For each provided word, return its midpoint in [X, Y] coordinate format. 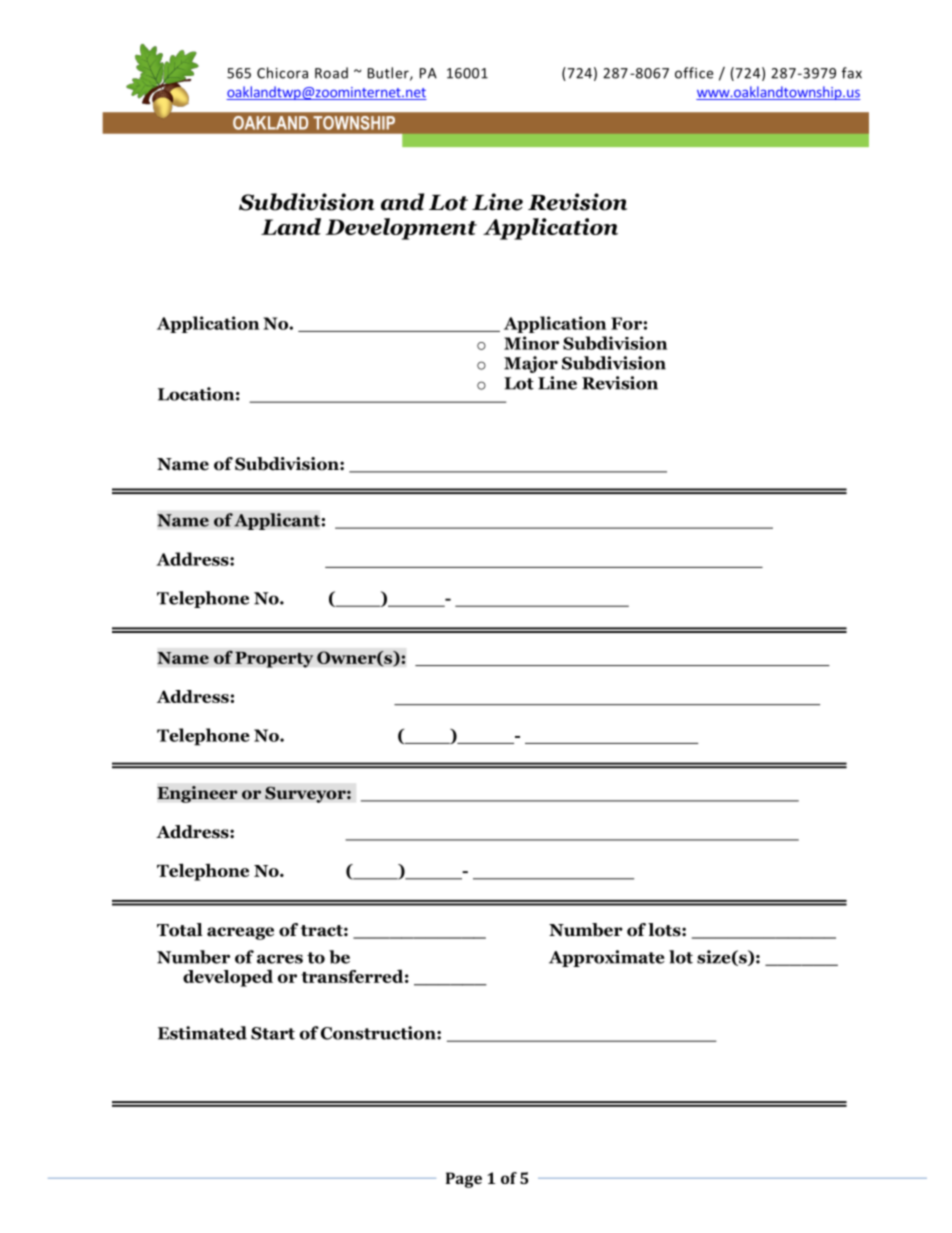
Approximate [607, 958]
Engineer [197, 794]
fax [852, 73]
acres [280, 959]
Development [401, 229]
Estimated [202, 1033]
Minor [531, 343]
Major [531, 364]
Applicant [278, 521]
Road [331, 73]
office [694, 73]
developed [228, 978]
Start [273, 1033]
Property [274, 659]
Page [464, 1180]
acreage [240, 933]
